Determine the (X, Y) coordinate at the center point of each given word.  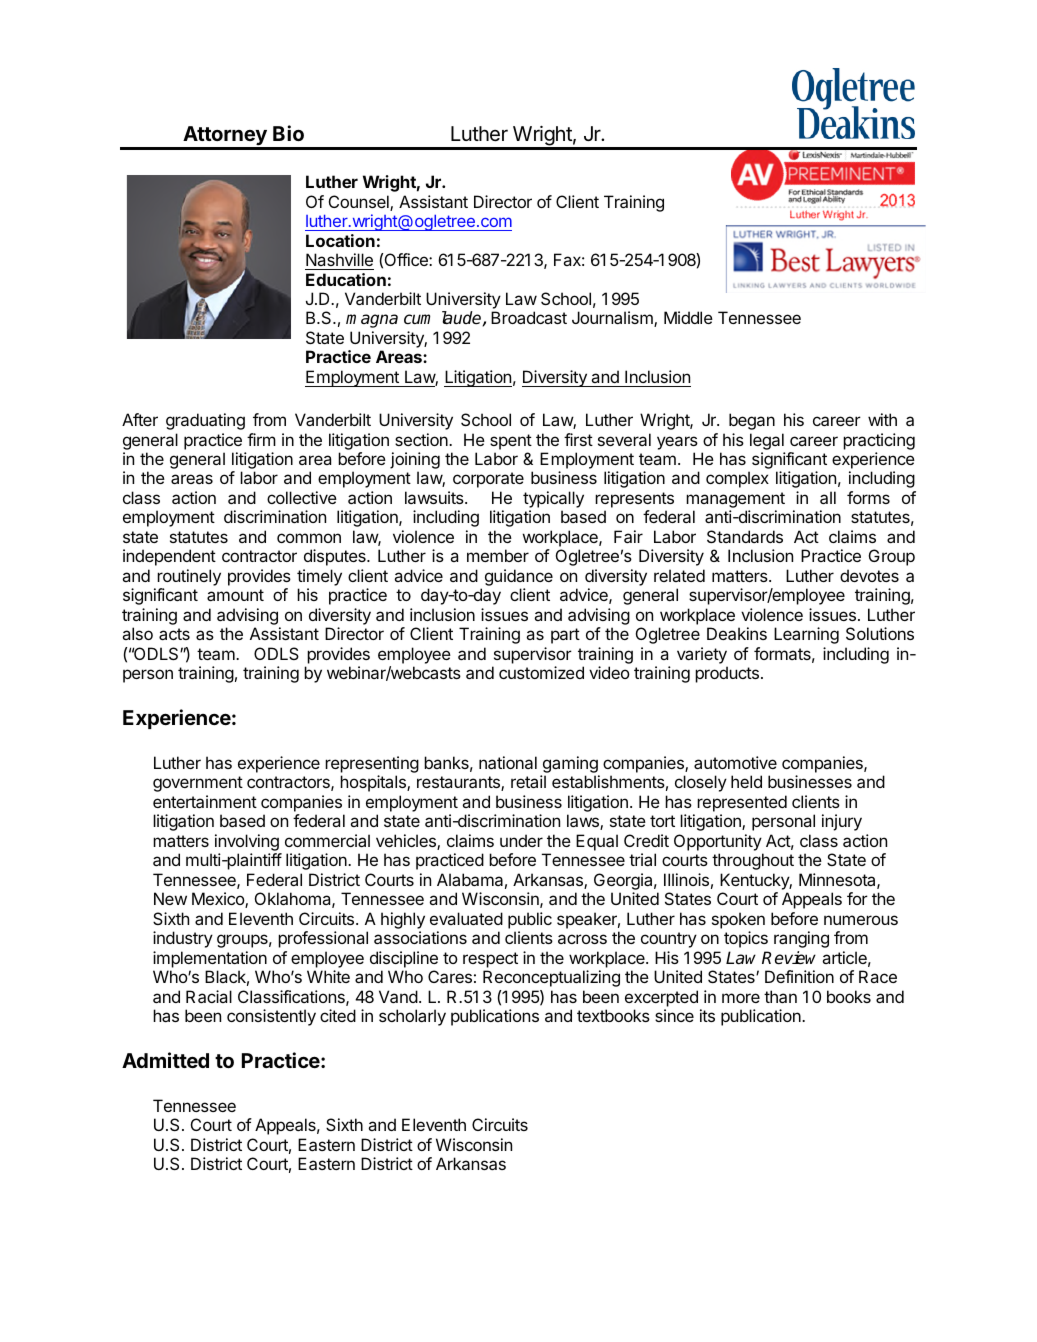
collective (302, 497)
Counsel (360, 203)
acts (174, 634)
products (727, 674)
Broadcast (529, 317)
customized (541, 672)
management (735, 501)
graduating (205, 421)
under (521, 840)
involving (248, 844)
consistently (271, 1017)
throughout (753, 861)
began (752, 421)
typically (553, 501)
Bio (288, 133)
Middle (688, 317)
